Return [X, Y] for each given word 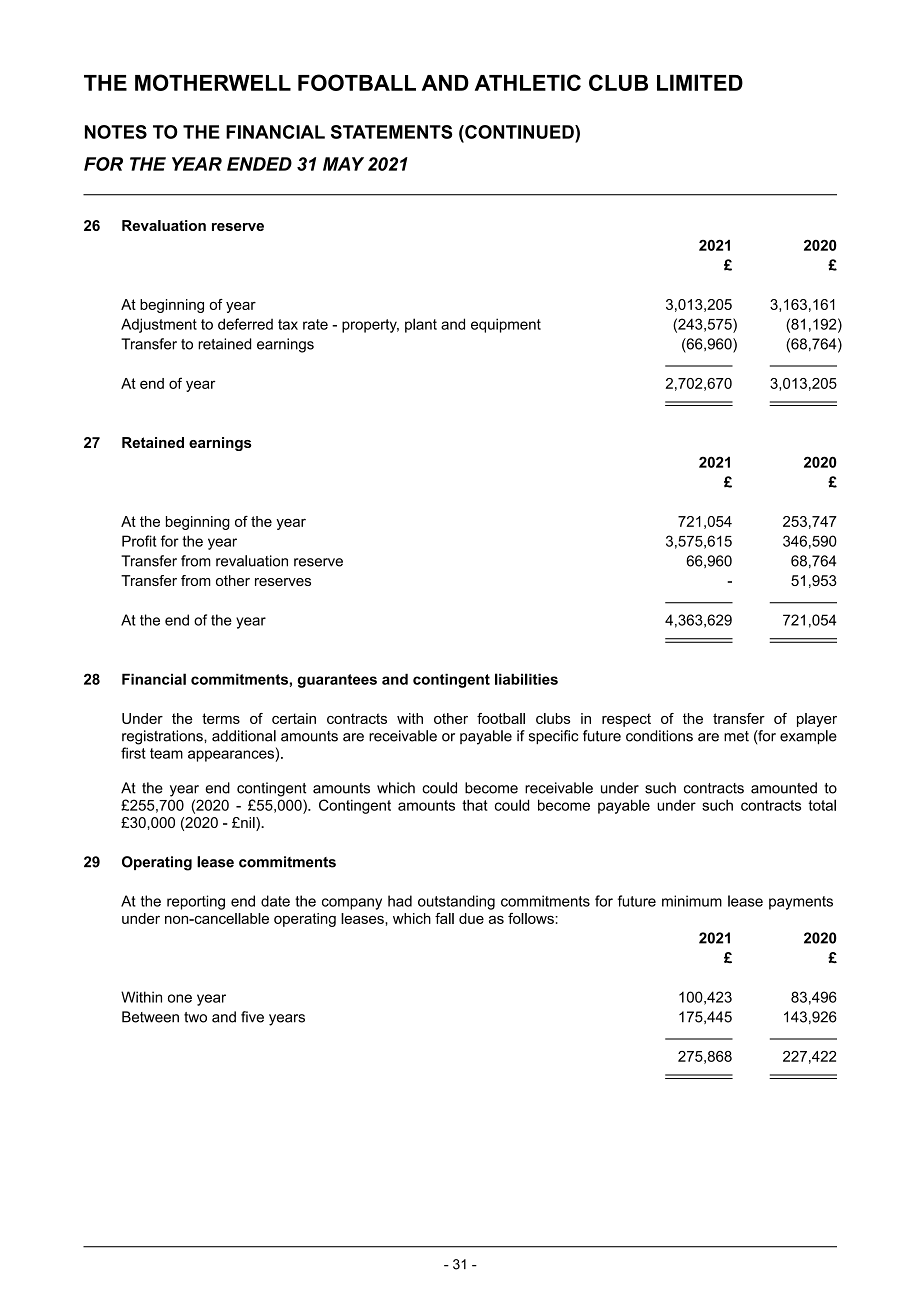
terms [221, 718]
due [471, 918]
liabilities [526, 679]
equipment [506, 325]
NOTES [116, 132]
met [736, 736]
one [180, 998]
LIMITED [700, 82]
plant [421, 325]
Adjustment [159, 325]
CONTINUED [519, 132]
